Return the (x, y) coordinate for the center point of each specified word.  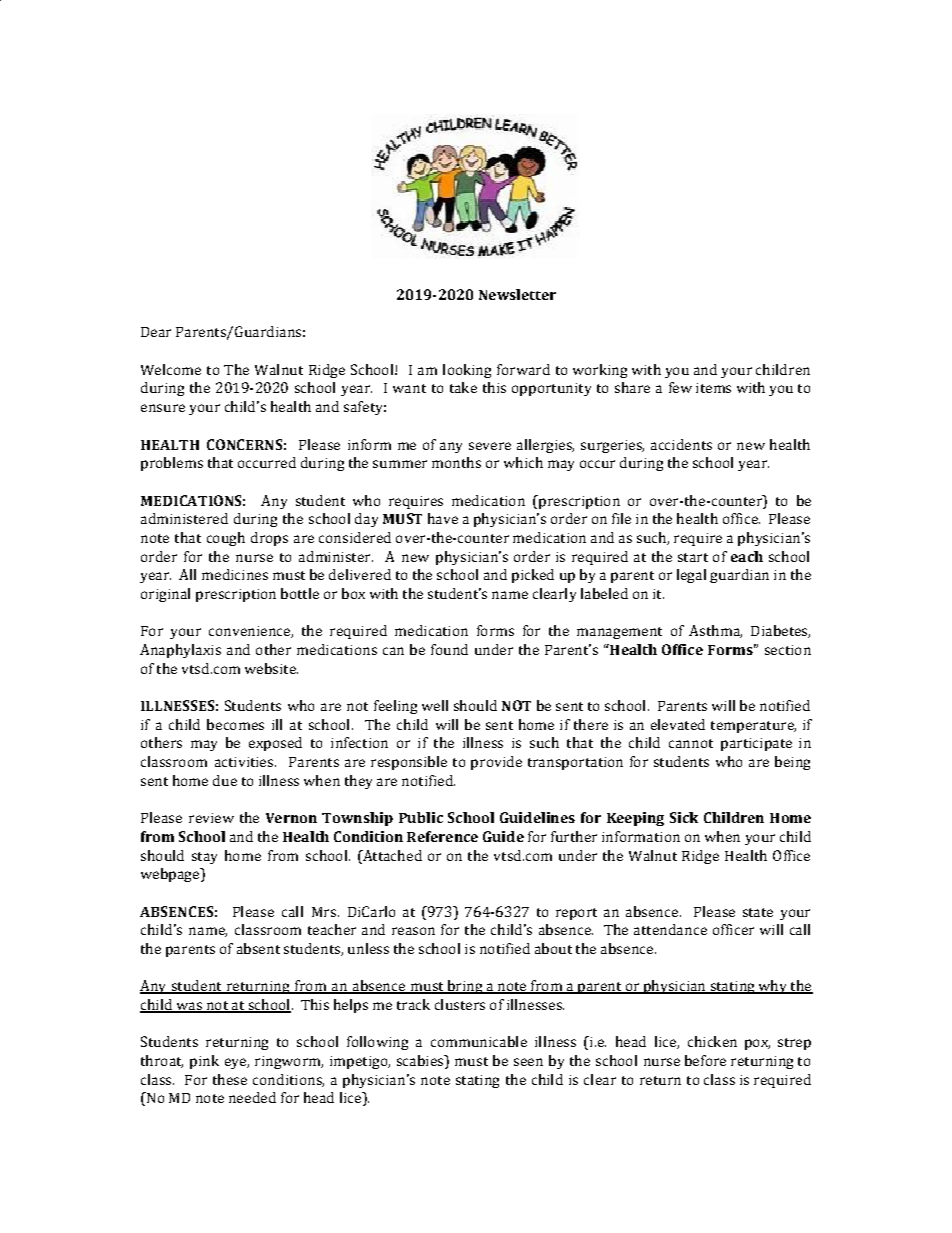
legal (691, 576)
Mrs (324, 912)
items (713, 388)
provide (496, 763)
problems (172, 464)
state (758, 912)
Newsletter (517, 294)
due (225, 780)
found (449, 649)
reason (413, 931)
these (230, 1079)
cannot (691, 743)
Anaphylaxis (180, 651)
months (456, 462)
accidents (681, 444)
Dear (156, 332)
